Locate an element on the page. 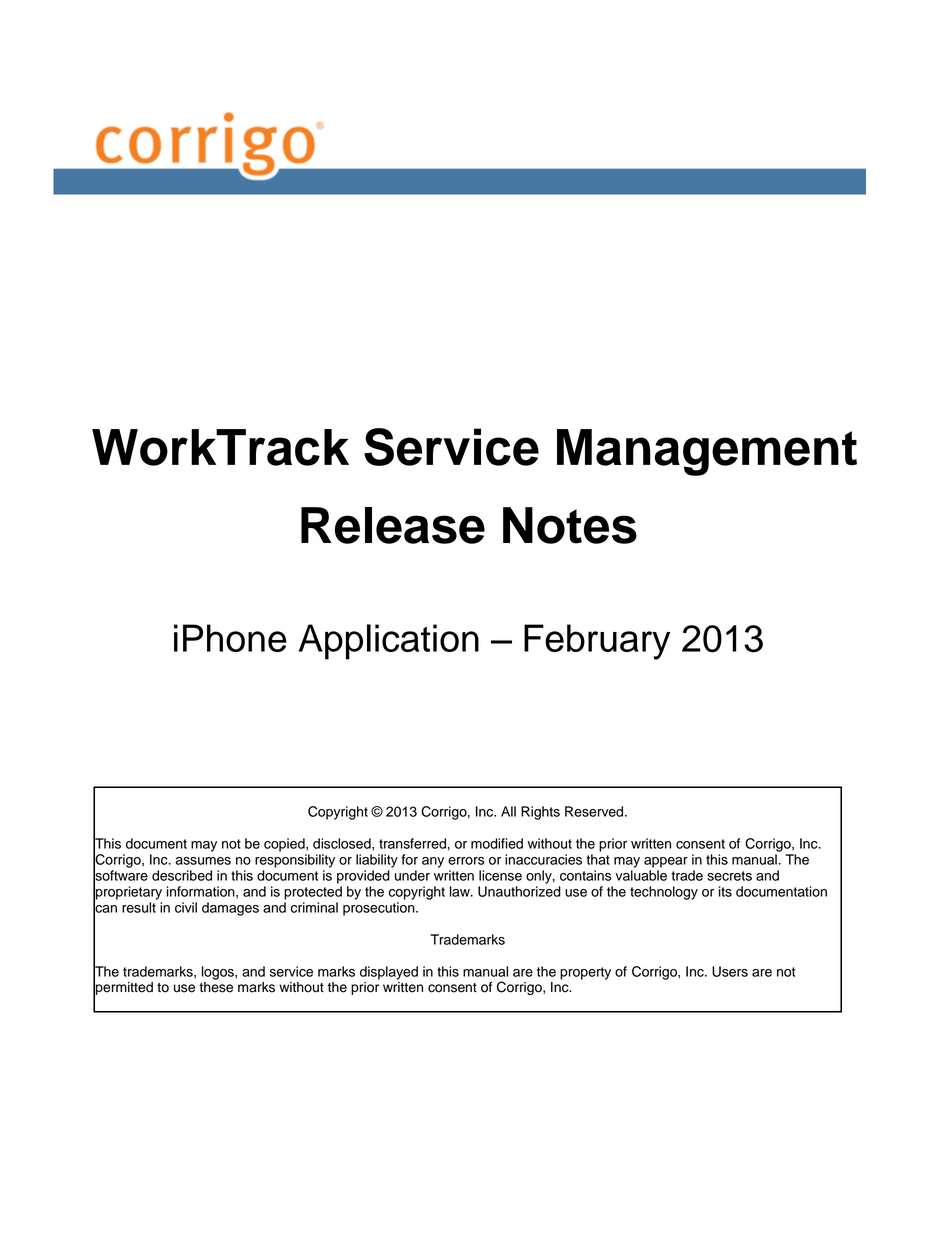 The image size is (952, 1233). appear is located at coordinates (666, 862).
